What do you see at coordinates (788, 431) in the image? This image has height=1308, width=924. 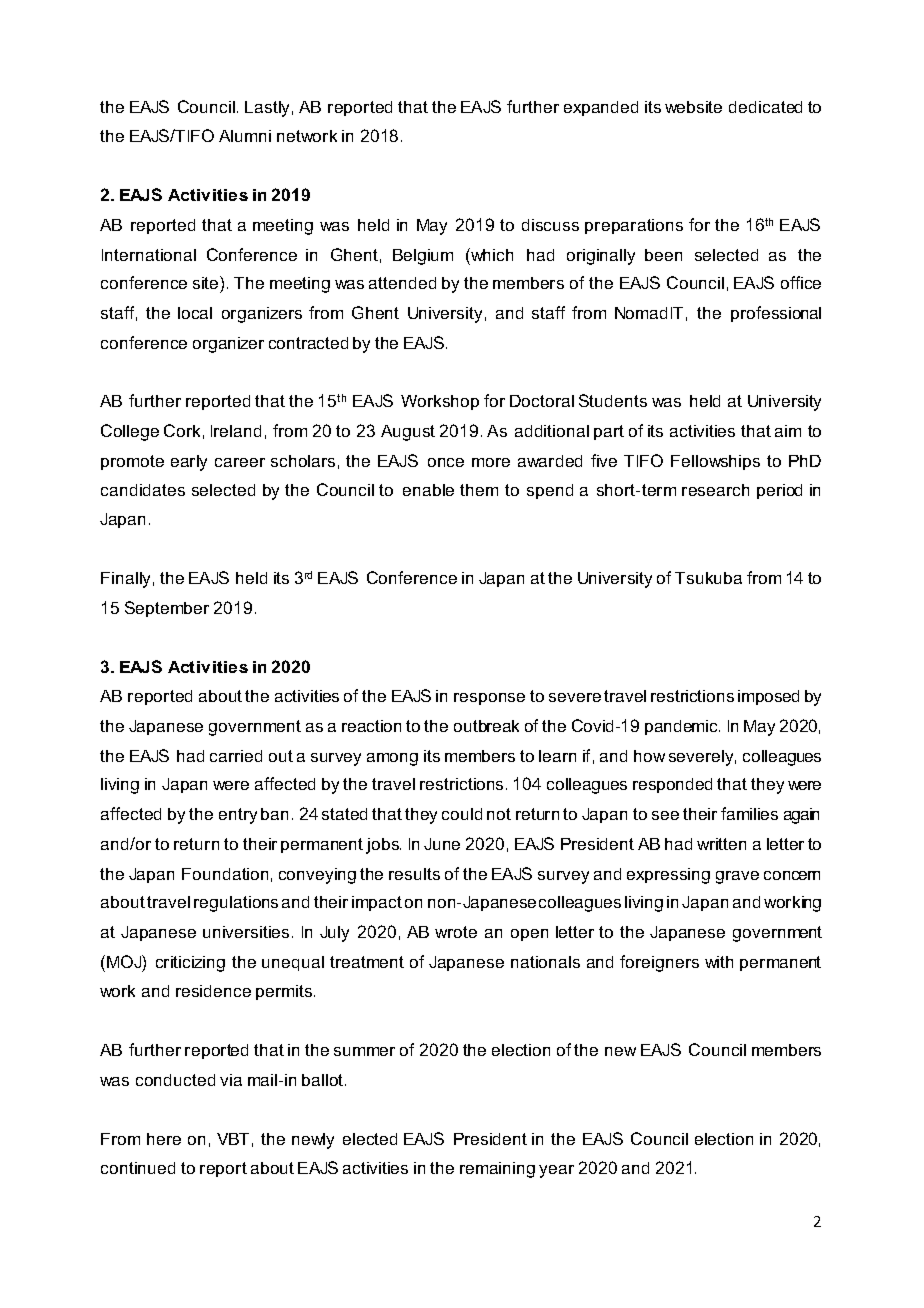 I see `aim` at bounding box center [788, 431].
